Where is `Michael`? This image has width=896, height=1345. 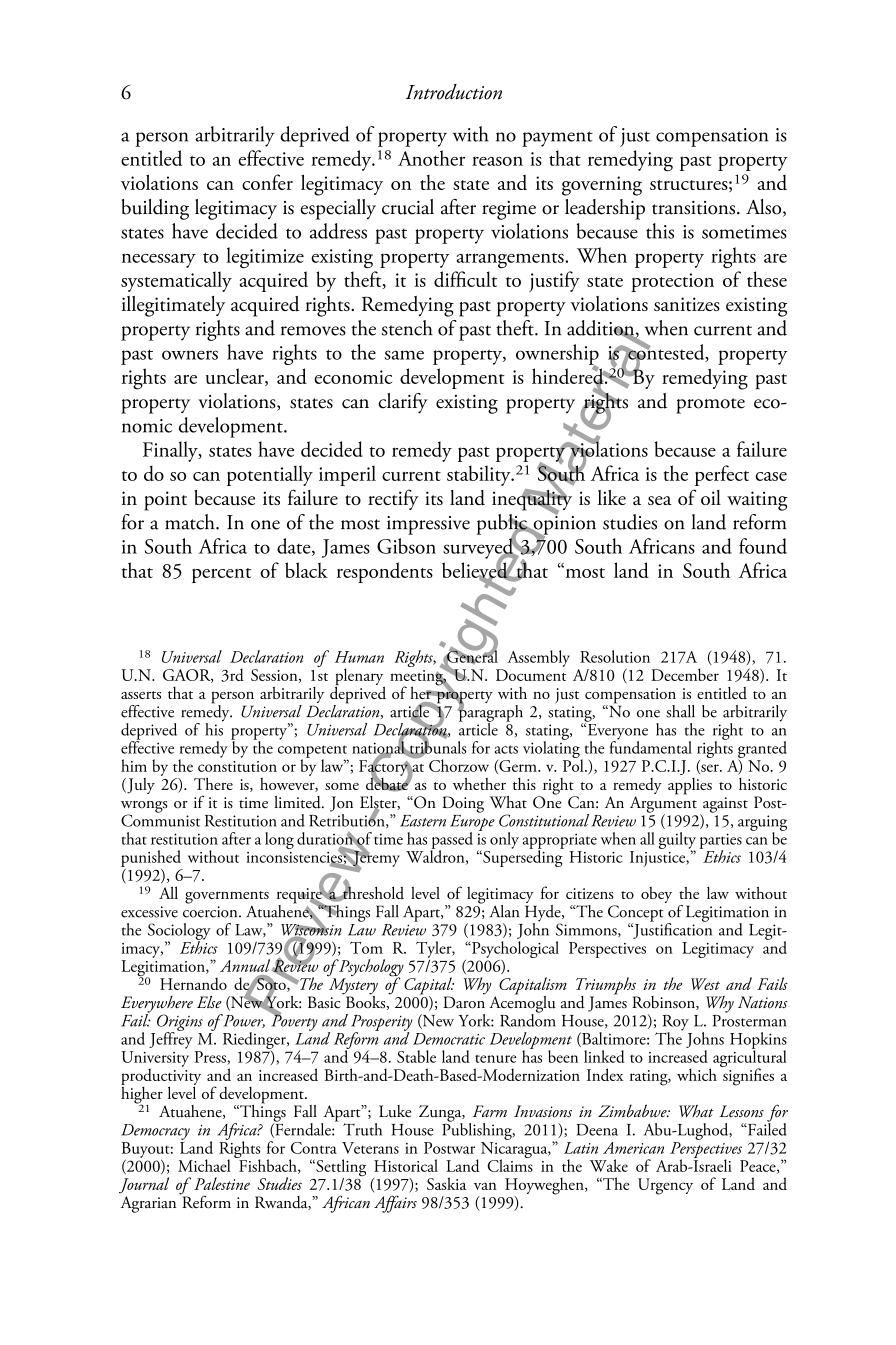
Michael is located at coordinates (204, 1165).
